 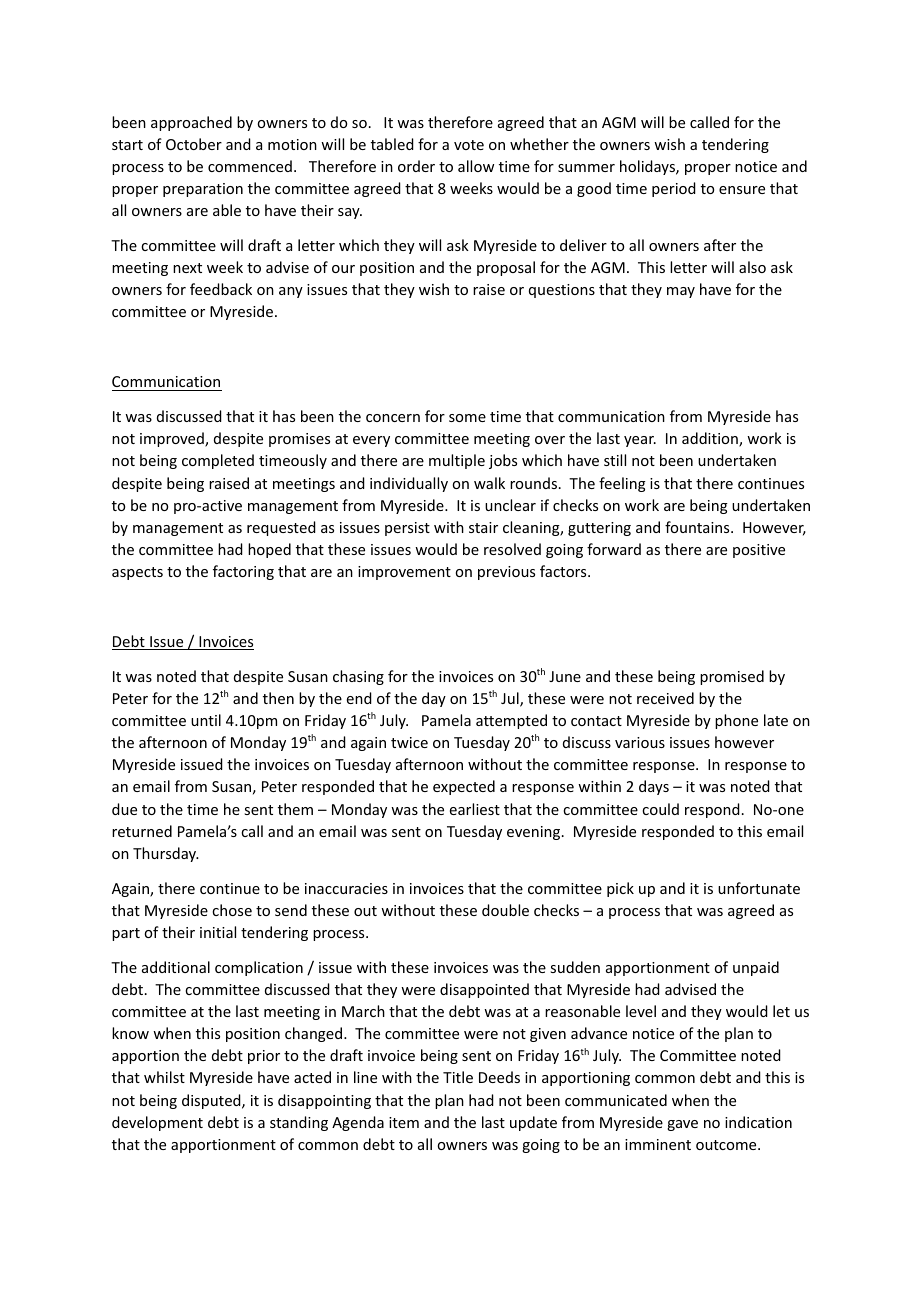 I want to click on factoring, so click(x=243, y=572).
